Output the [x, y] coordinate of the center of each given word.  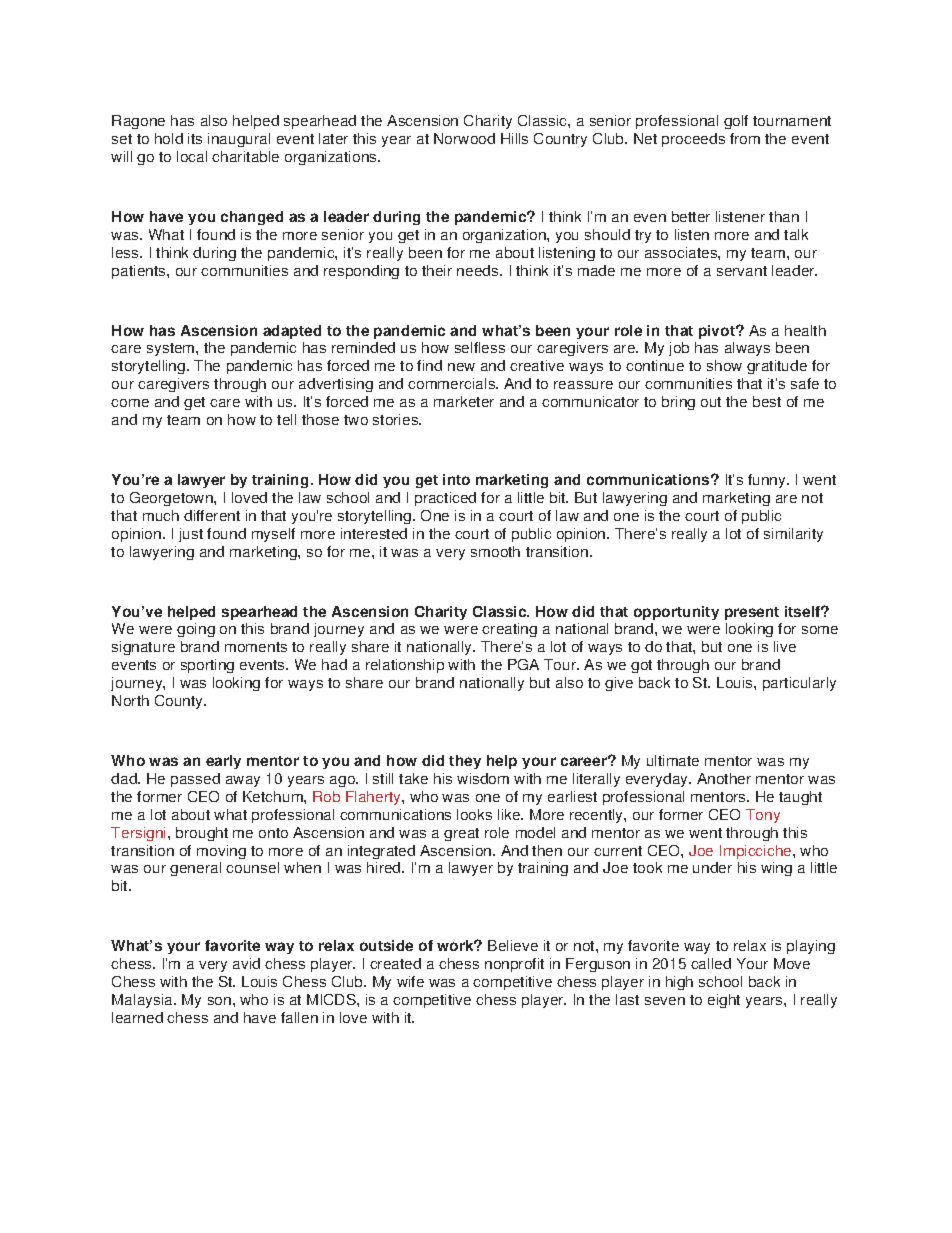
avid [246, 963]
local [192, 156]
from [745, 138]
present [752, 613]
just [191, 535]
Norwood [464, 138]
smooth [495, 551]
